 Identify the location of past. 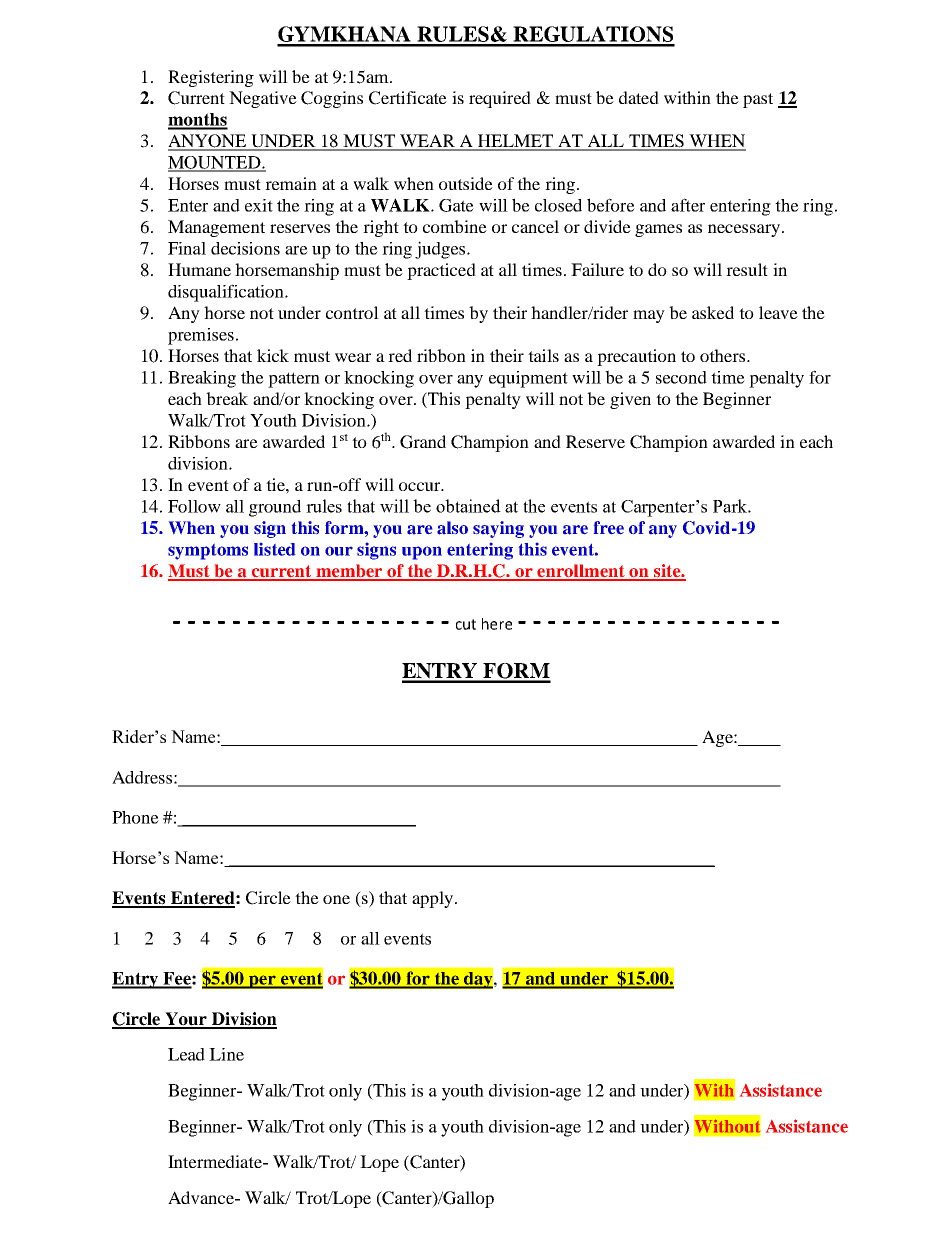
(758, 100).
